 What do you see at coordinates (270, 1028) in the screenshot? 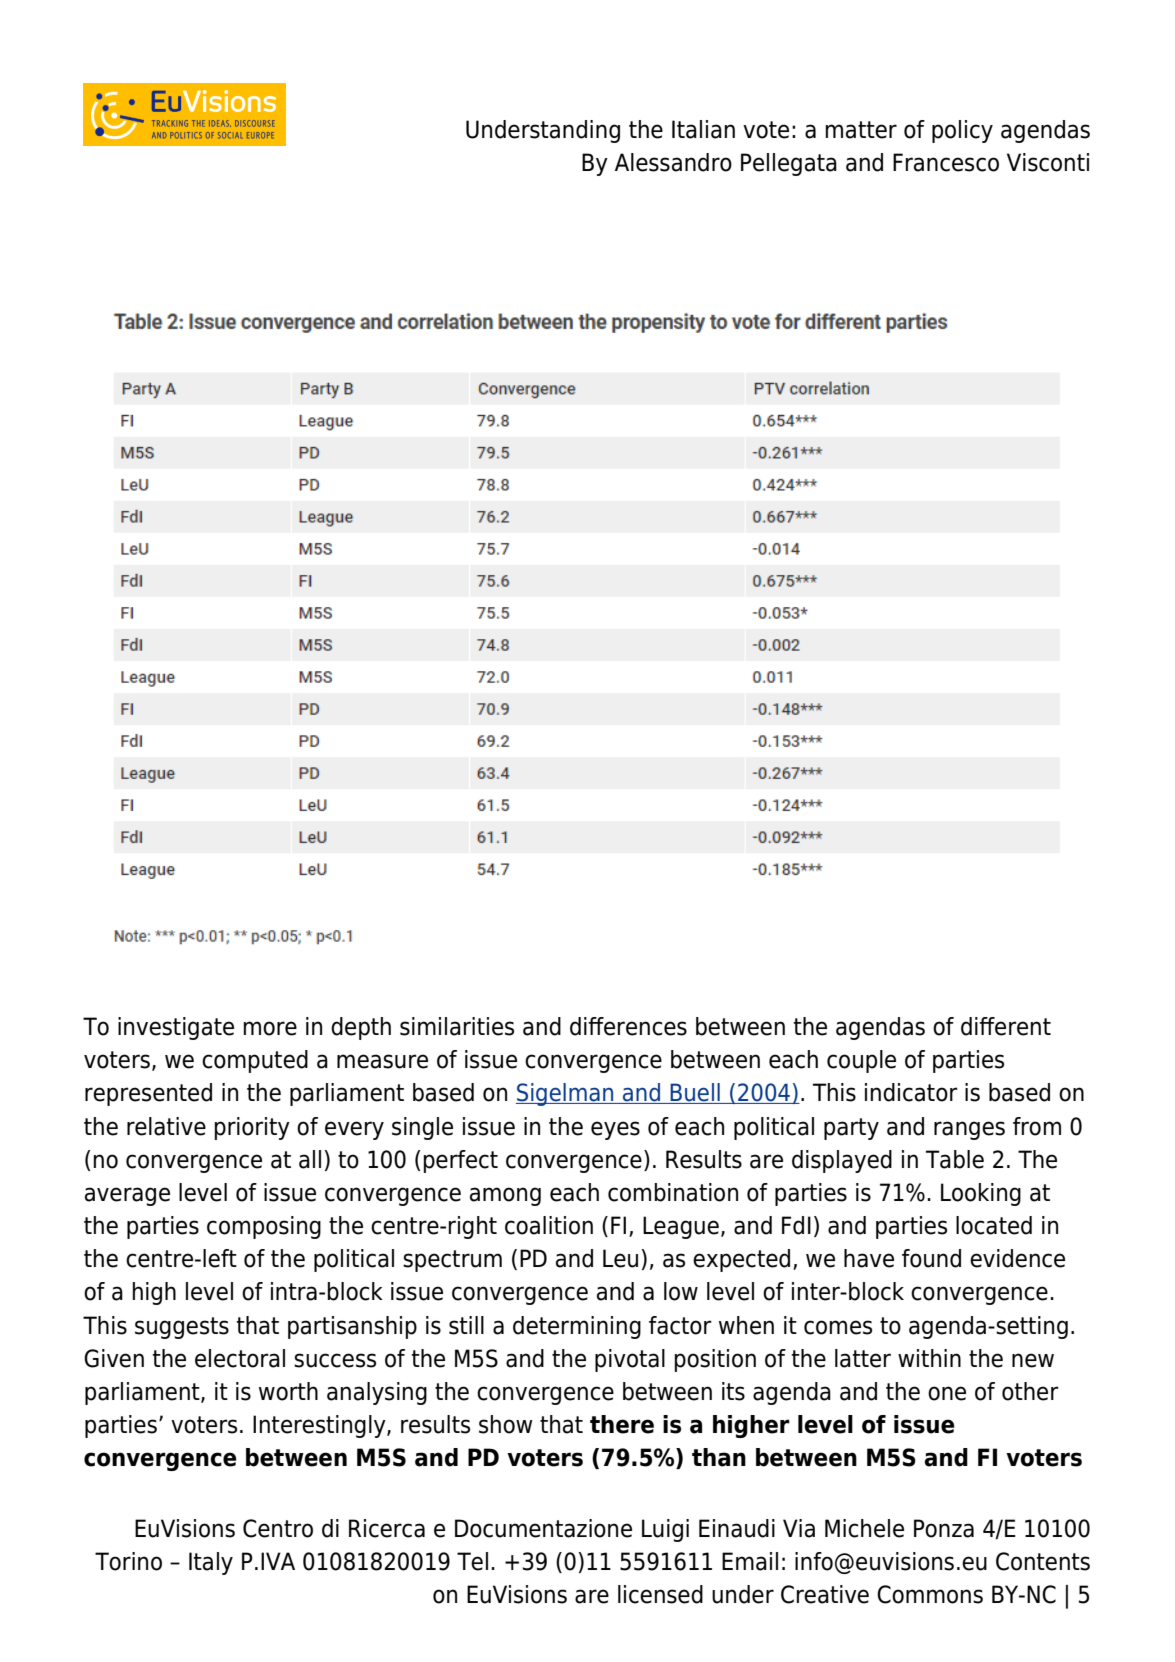
I see `more` at bounding box center [270, 1028].
